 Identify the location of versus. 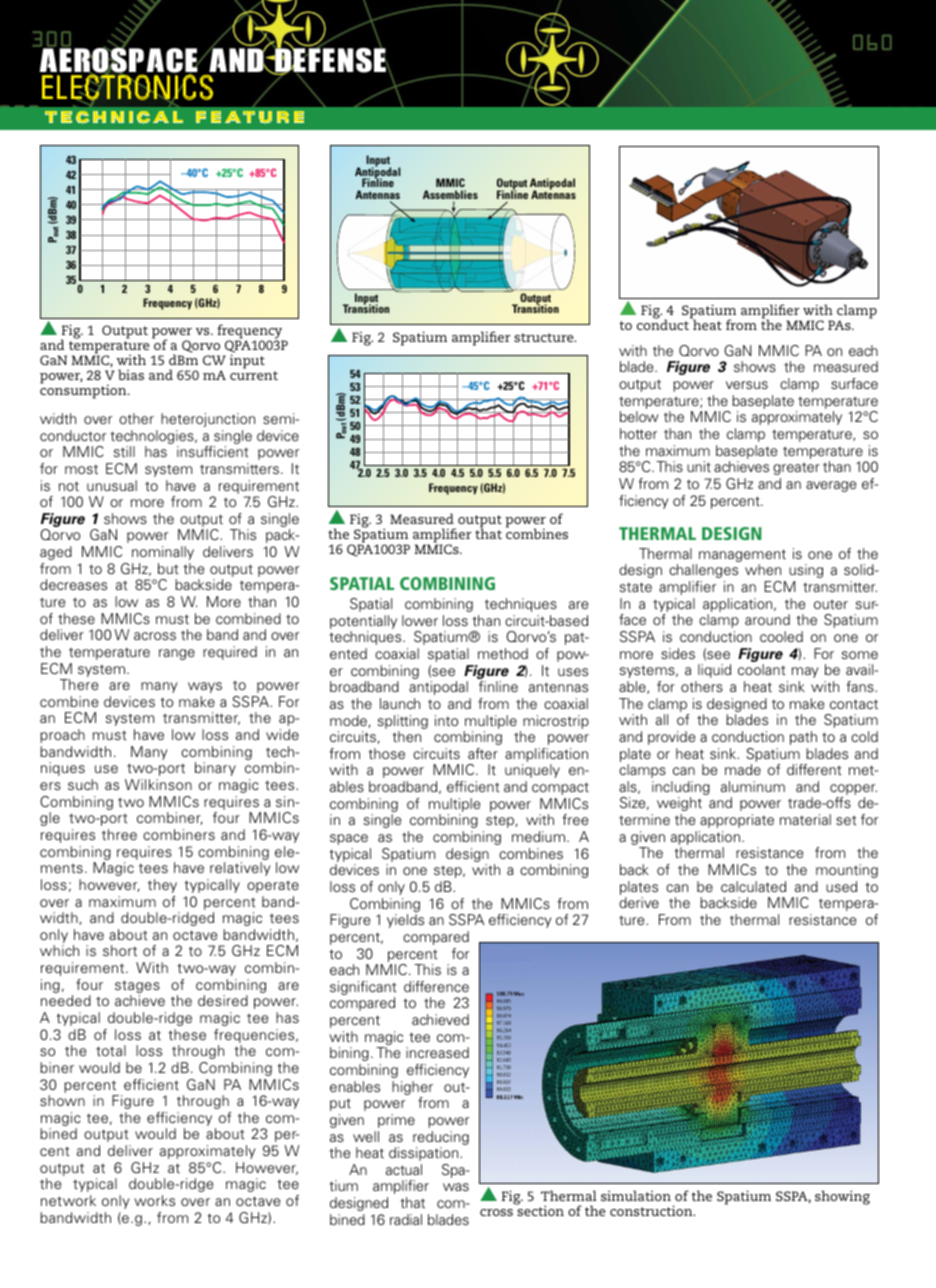
(747, 385).
